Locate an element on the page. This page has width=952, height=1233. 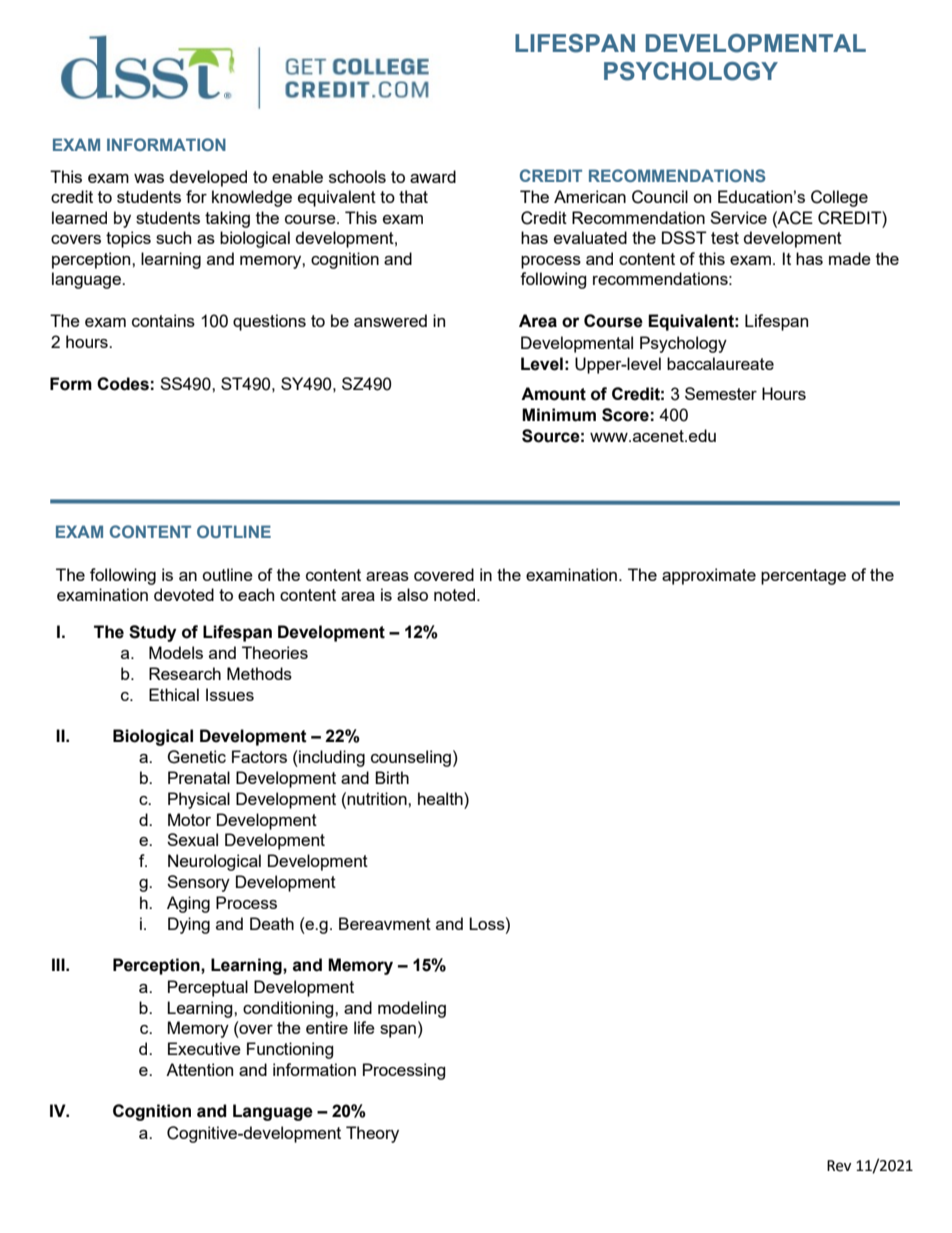
that is located at coordinates (413, 196).
